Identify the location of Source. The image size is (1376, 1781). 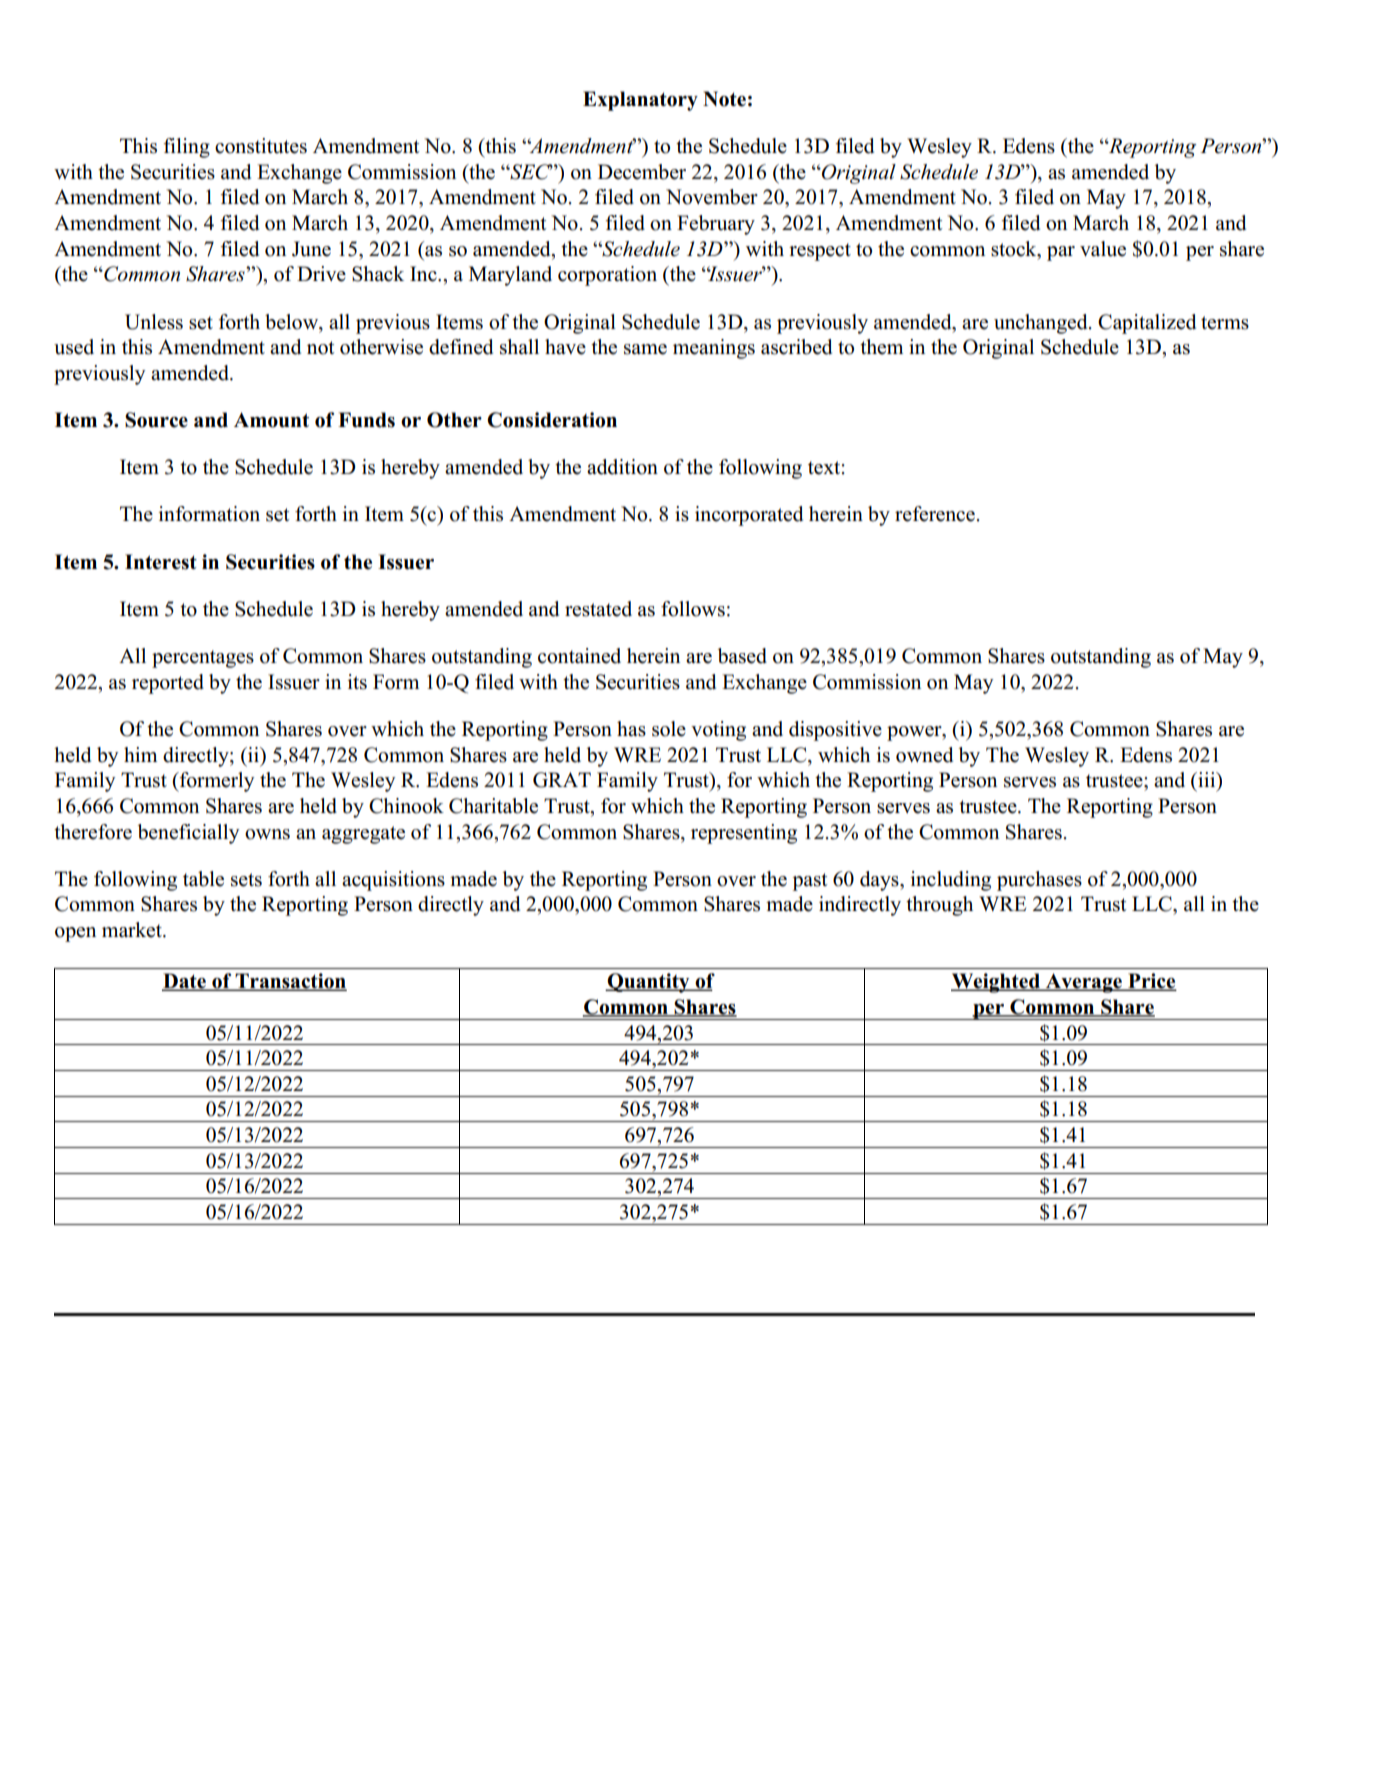
(156, 420).
